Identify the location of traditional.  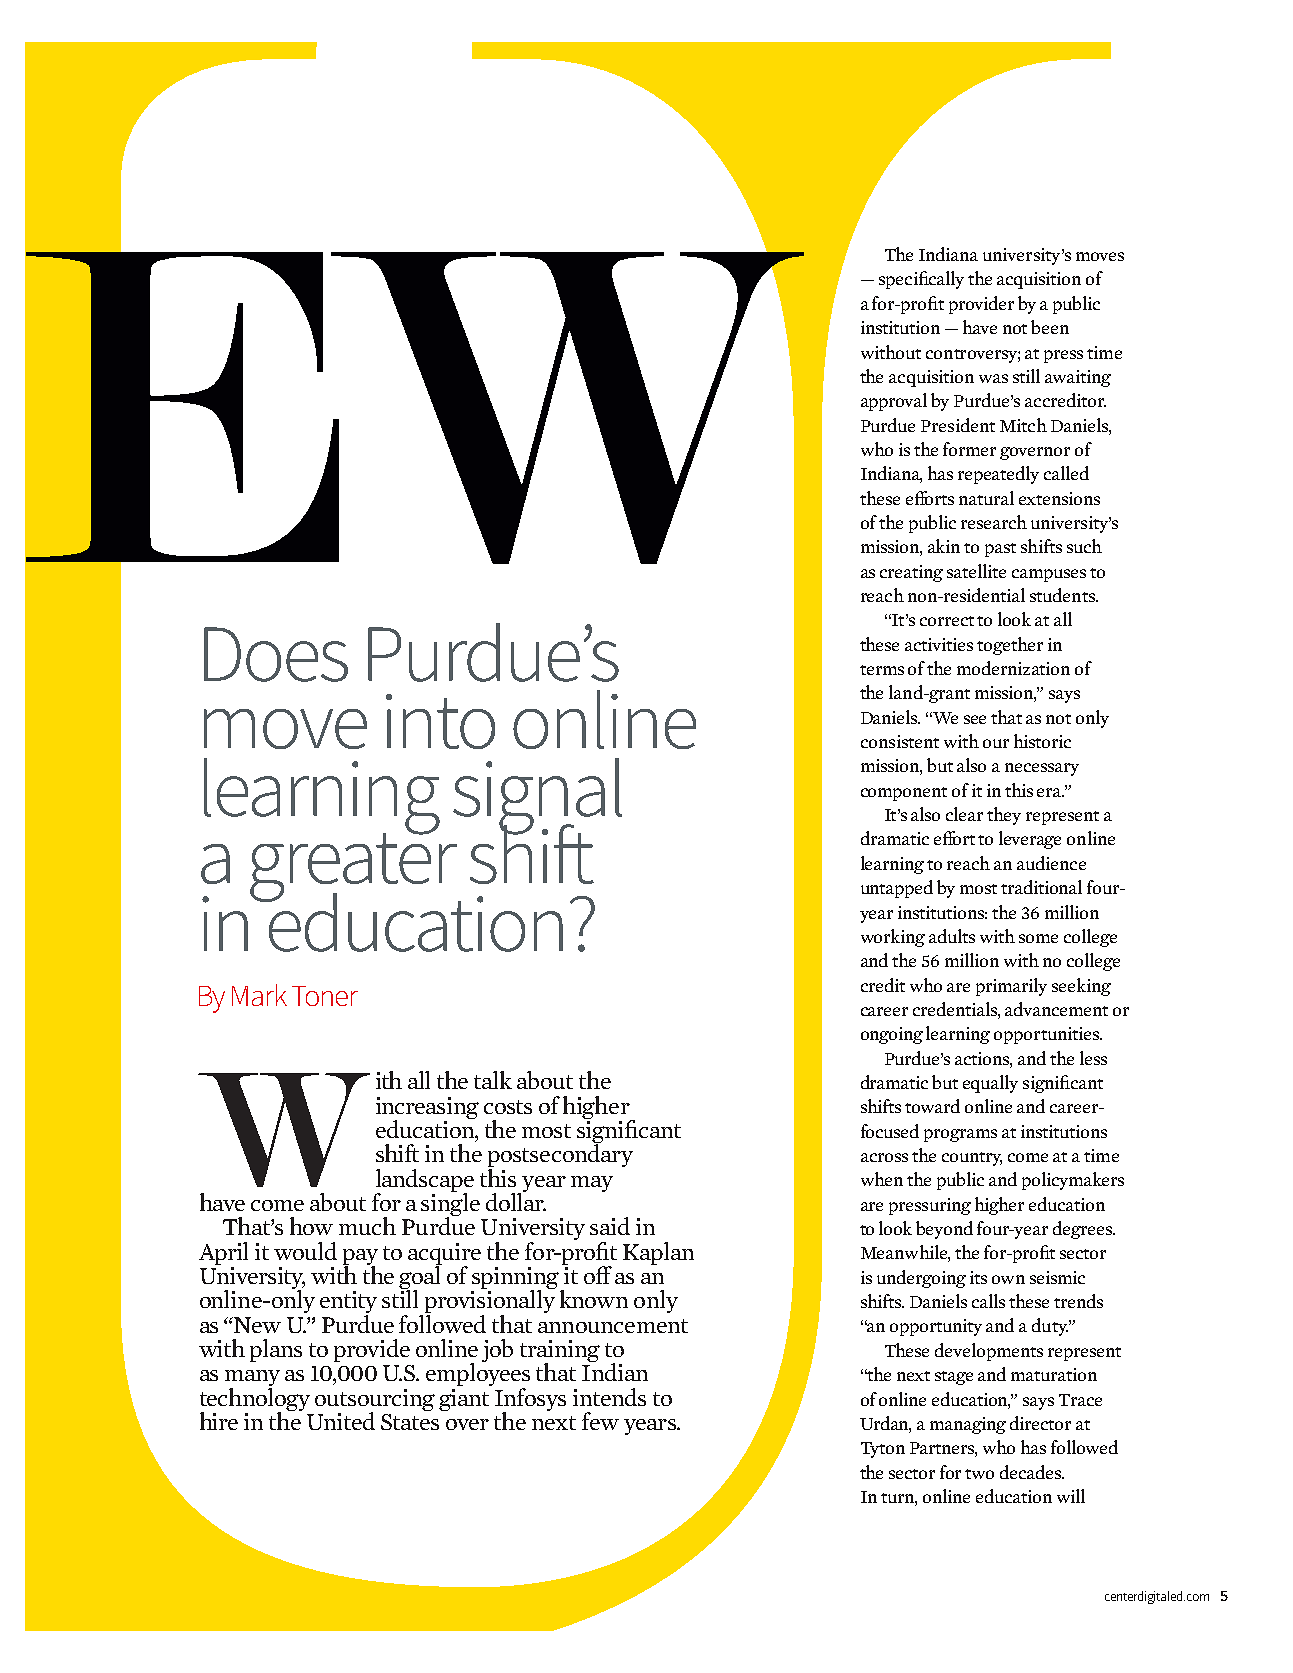
(1041, 887).
